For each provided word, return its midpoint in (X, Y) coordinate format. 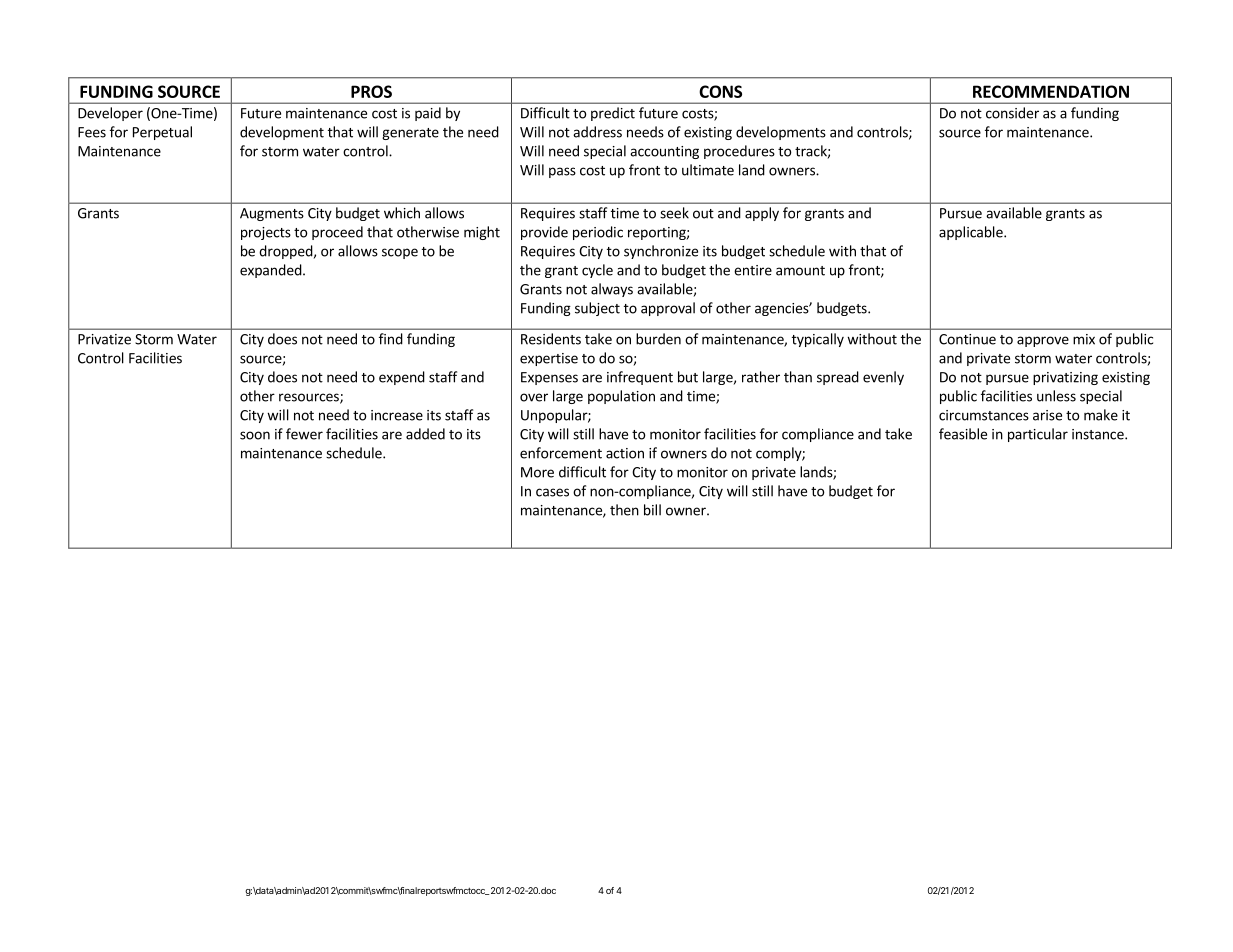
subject (597, 309)
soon (255, 435)
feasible (963, 434)
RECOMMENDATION (1051, 91)
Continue (967, 339)
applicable (972, 233)
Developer (110, 114)
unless (1056, 396)
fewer (304, 434)
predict (613, 114)
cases (552, 492)
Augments (272, 214)
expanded (271, 271)
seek (674, 213)
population (621, 397)
